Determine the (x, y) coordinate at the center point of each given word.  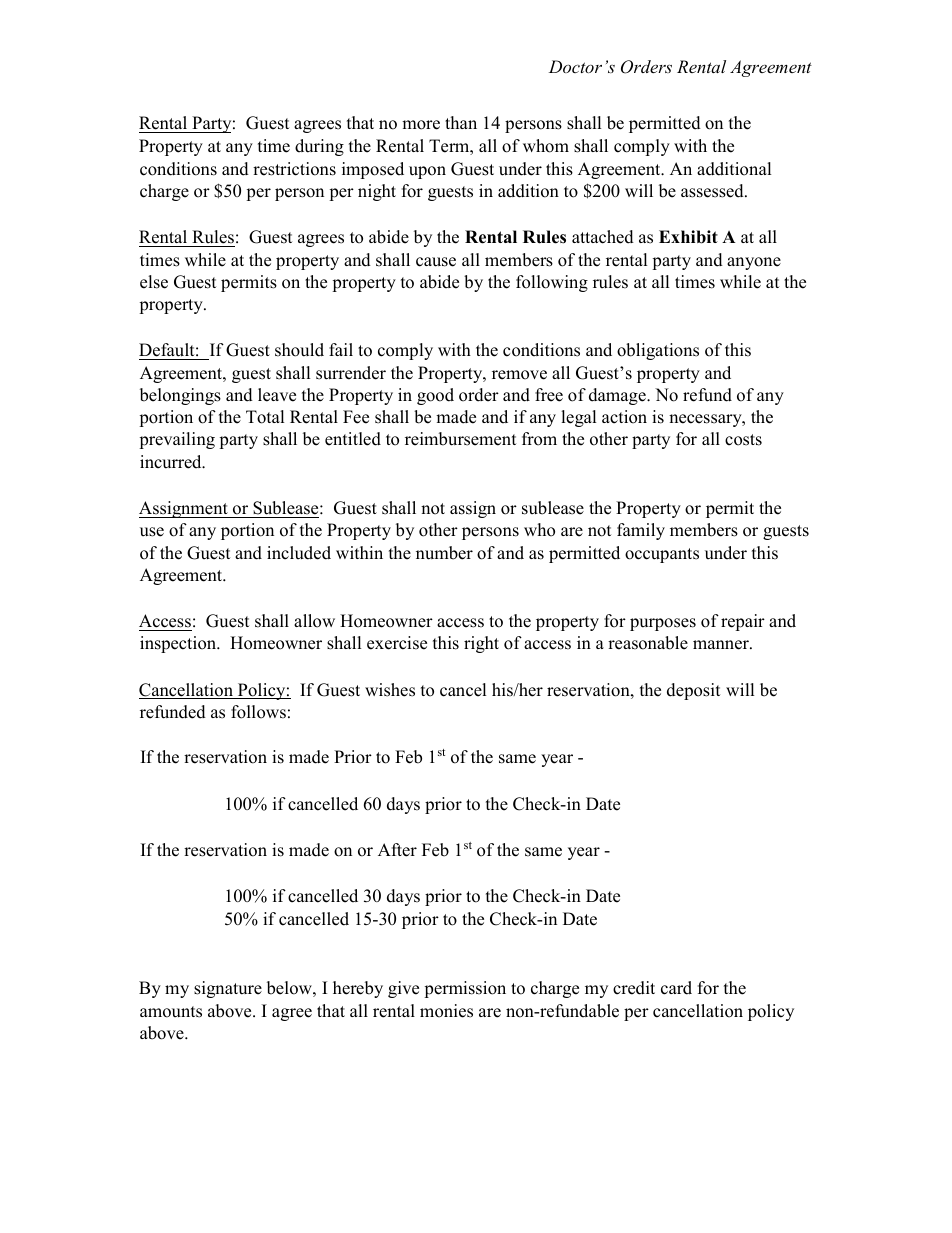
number (444, 553)
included (299, 553)
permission (465, 989)
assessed (713, 191)
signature (228, 989)
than (461, 122)
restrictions (294, 169)
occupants (662, 555)
